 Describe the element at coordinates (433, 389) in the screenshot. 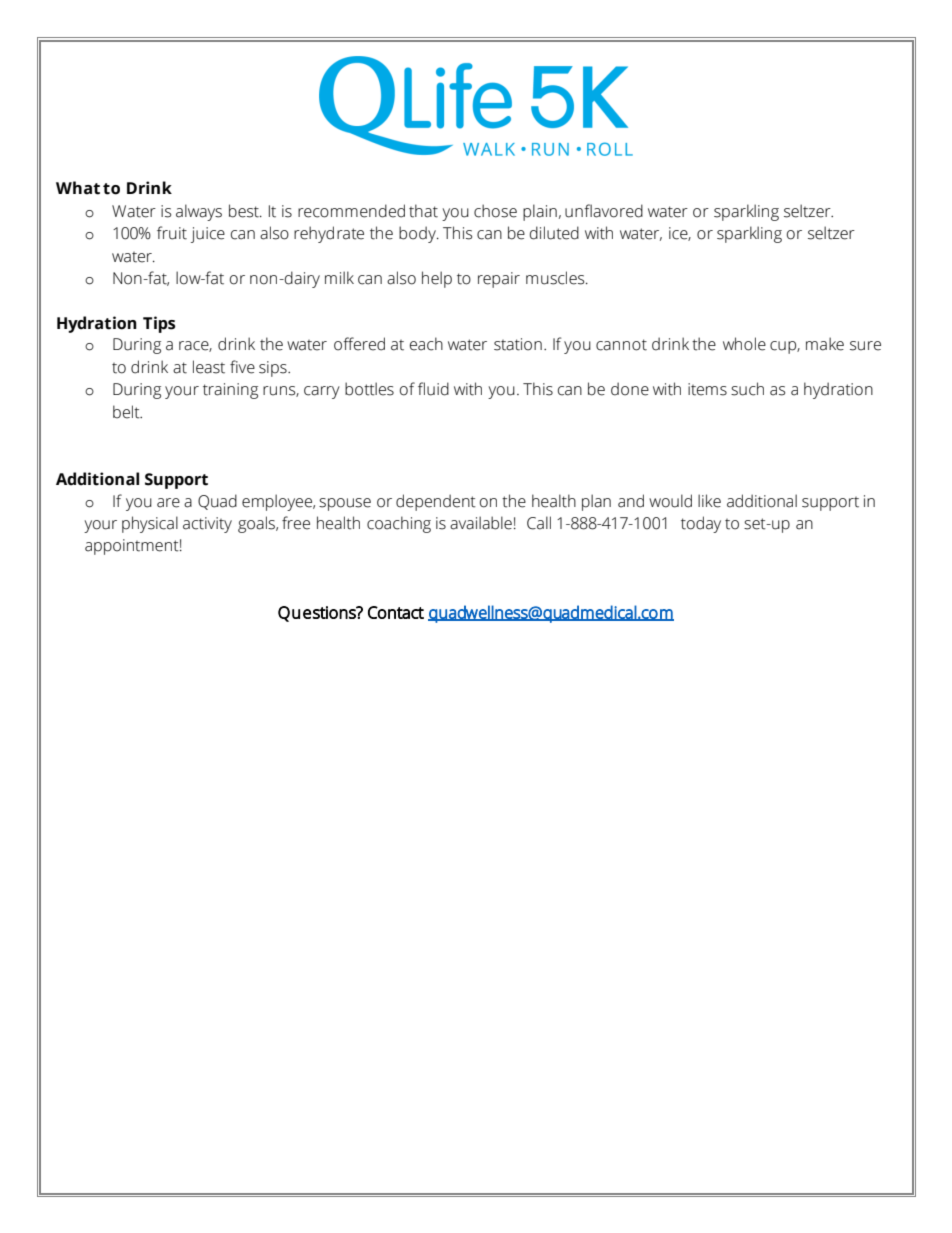

I see `fluid` at that location.
